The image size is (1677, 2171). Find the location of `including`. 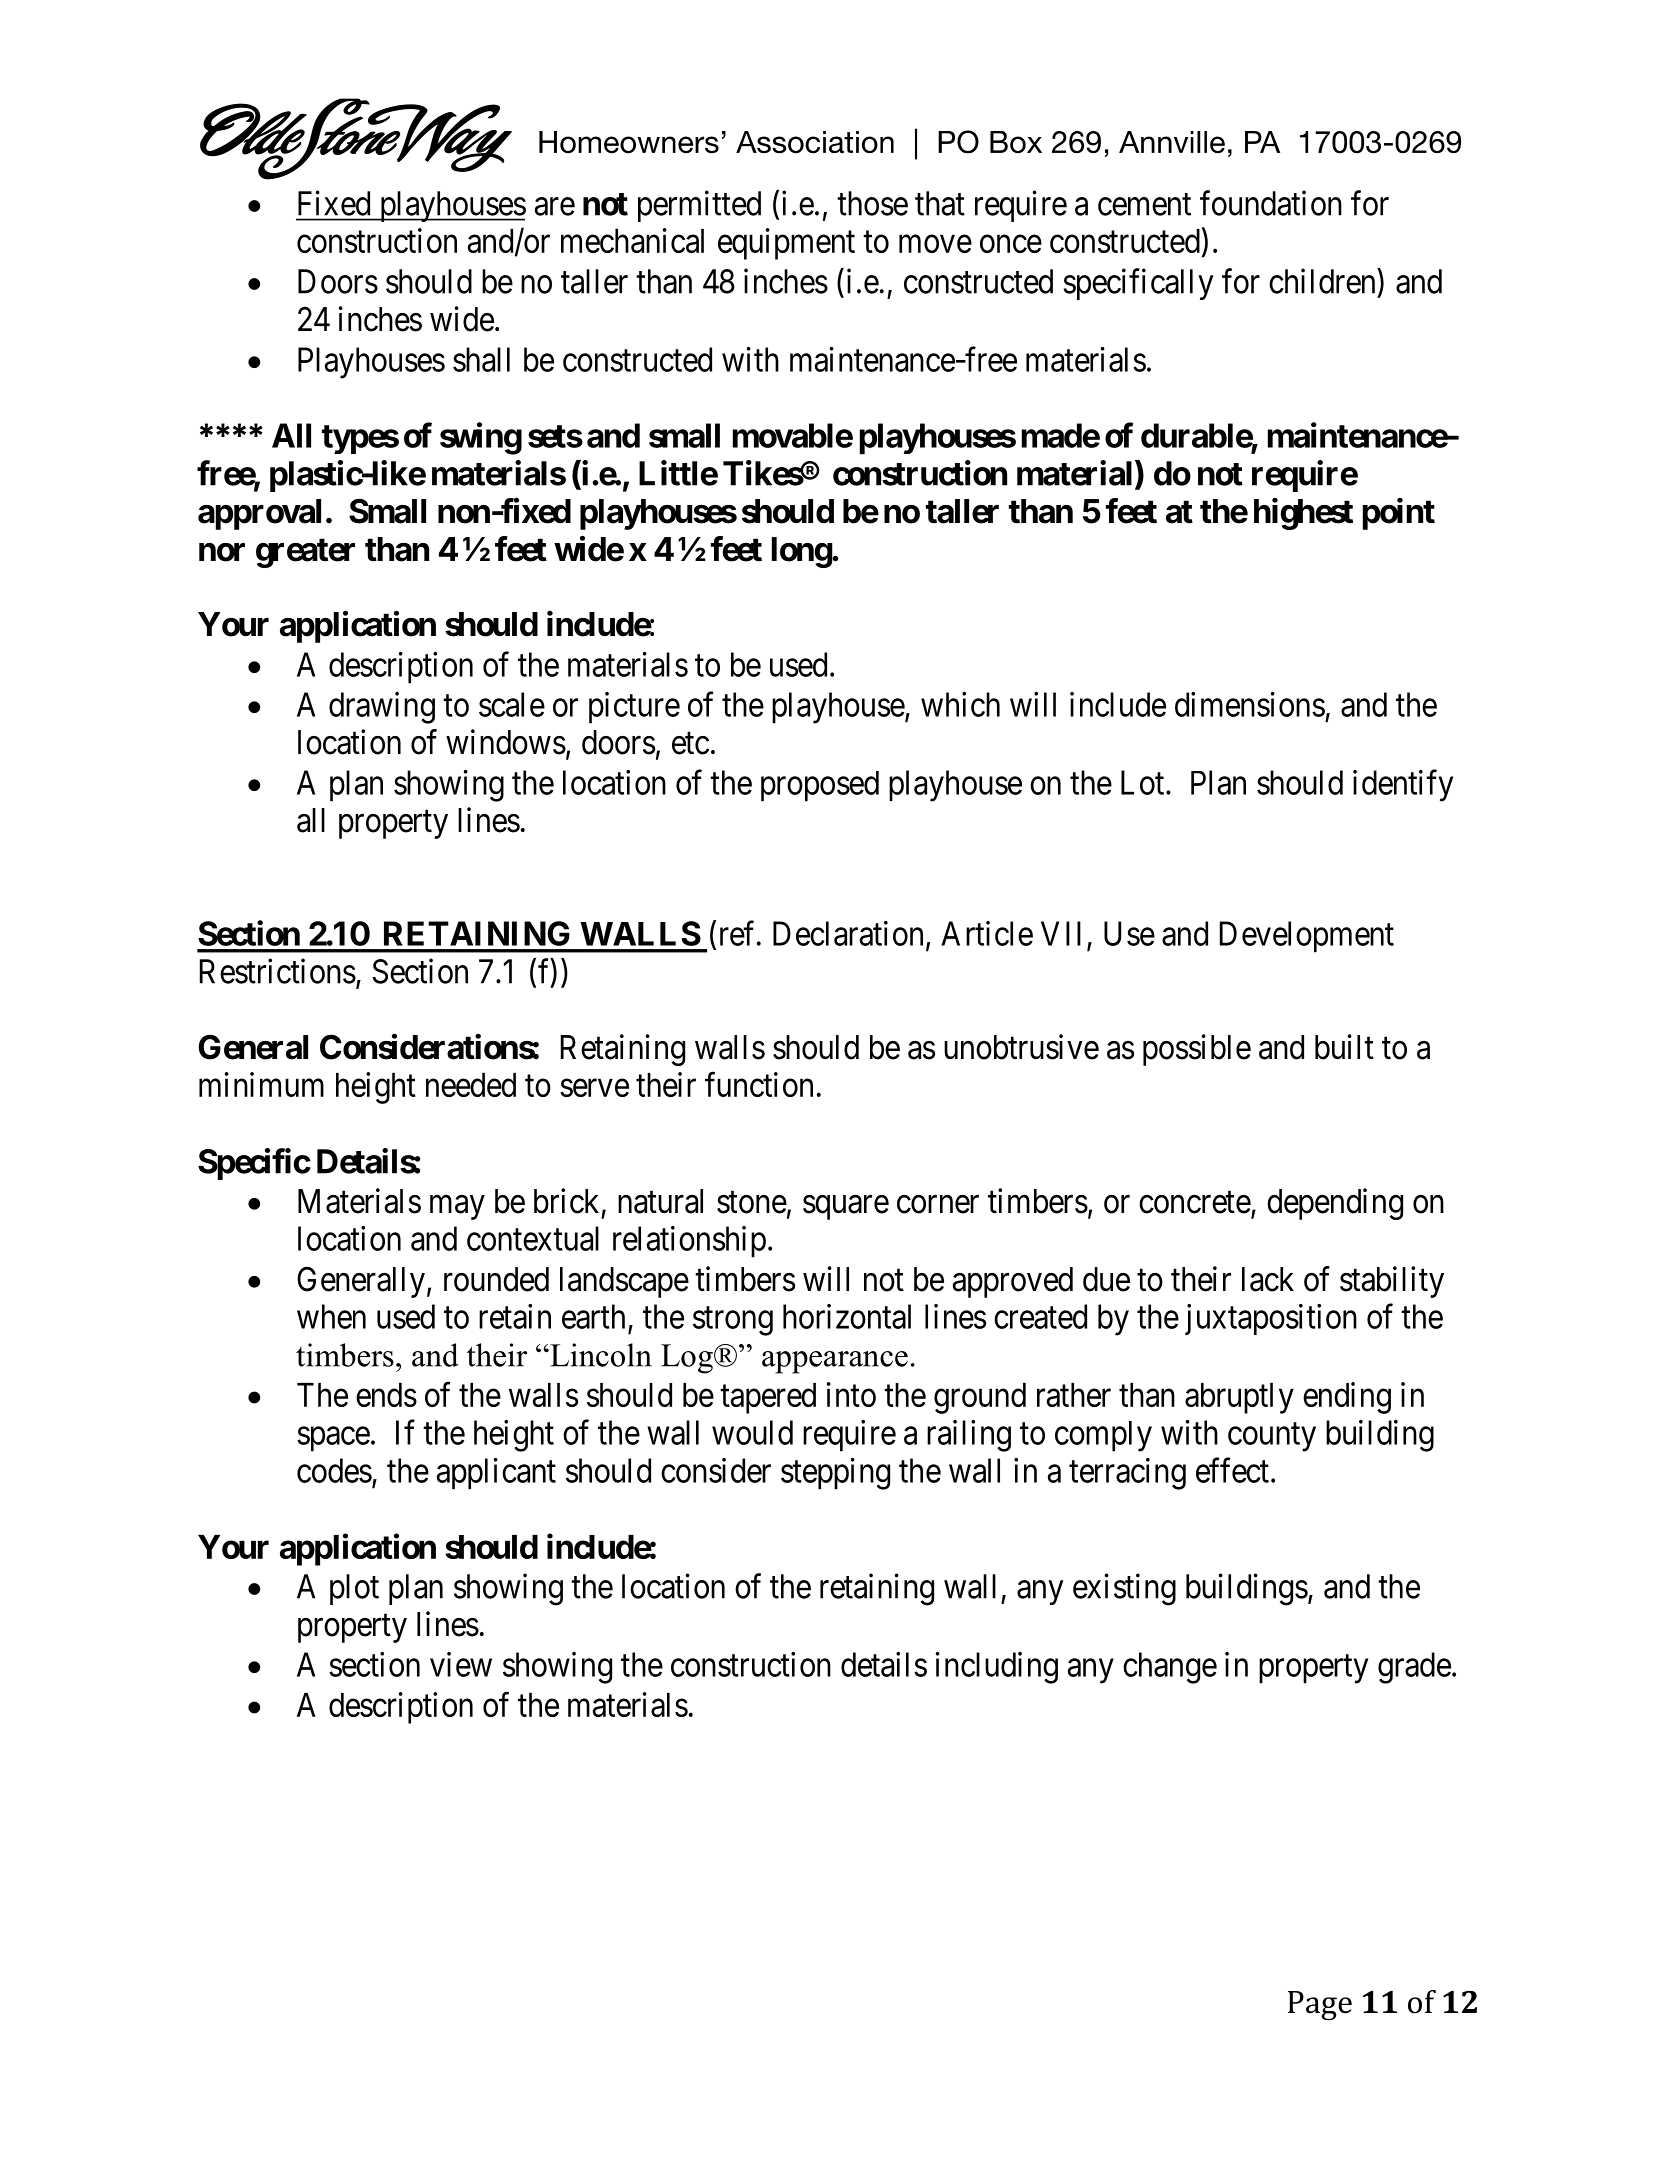

including is located at coordinates (997, 1668).
